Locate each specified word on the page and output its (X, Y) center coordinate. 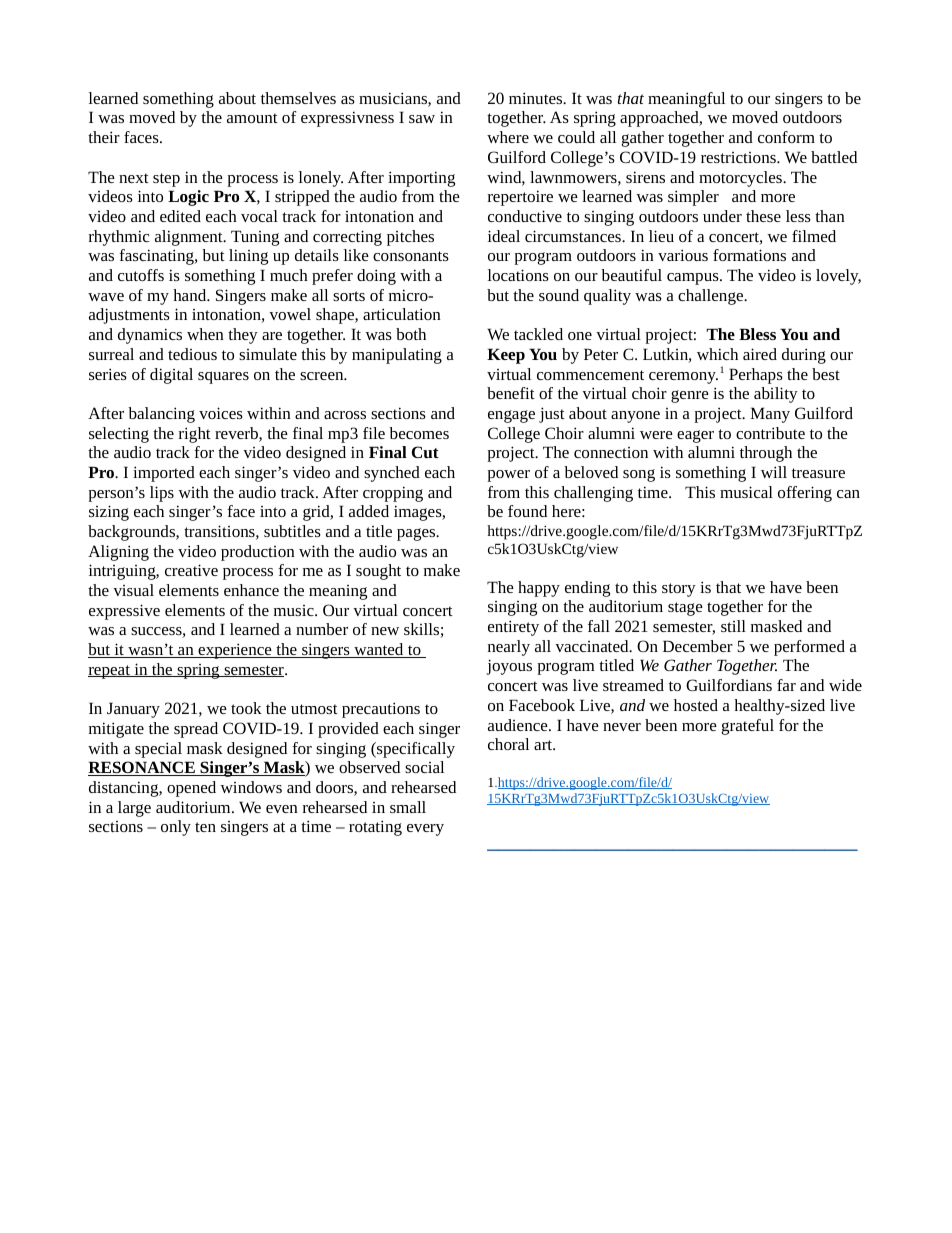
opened (191, 789)
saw (422, 119)
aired (760, 354)
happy (539, 589)
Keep (506, 356)
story (679, 590)
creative (191, 570)
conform (786, 137)
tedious (192, 354)
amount (252, 118)
